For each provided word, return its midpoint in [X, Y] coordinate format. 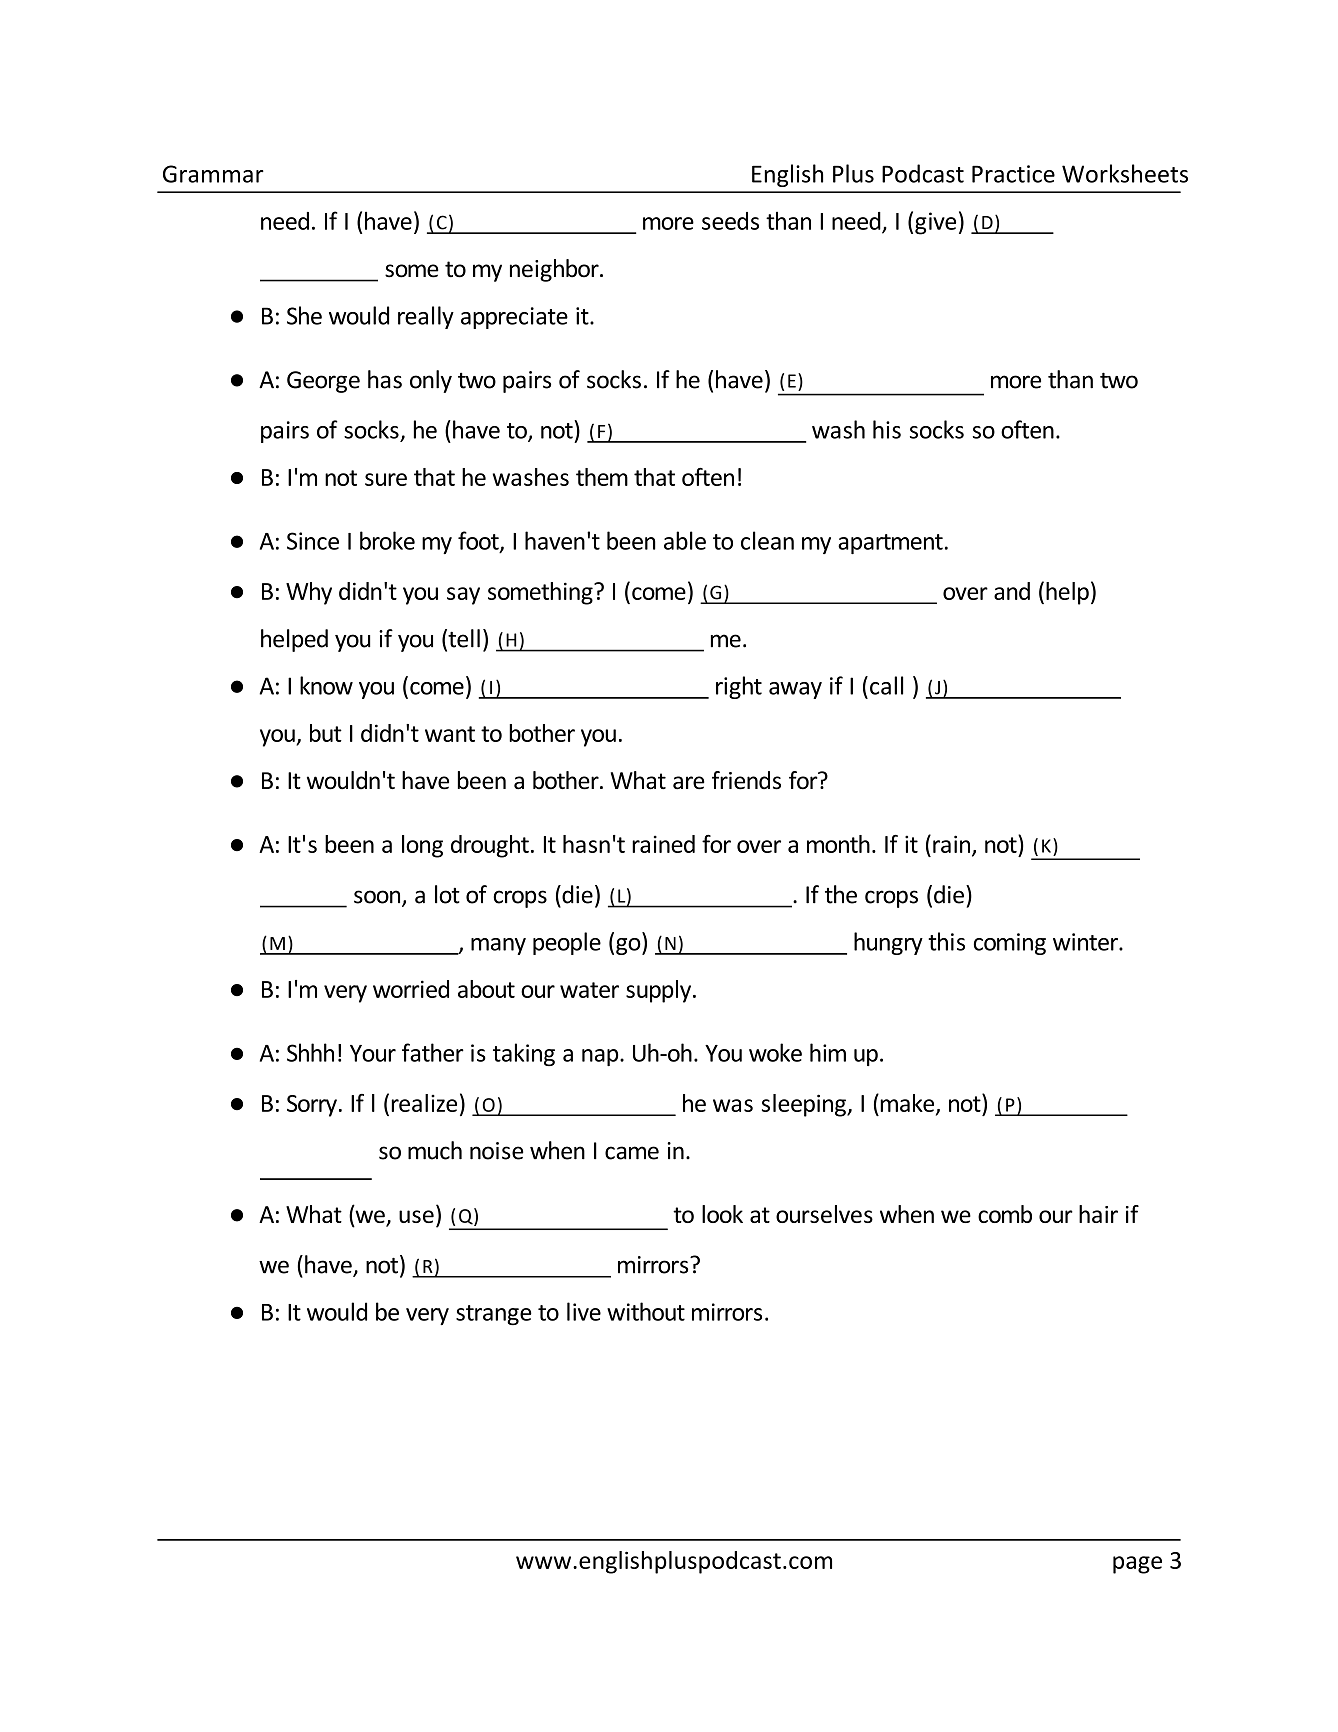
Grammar [213, 174]
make [907, 1104]
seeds [730, 221]
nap [601, 1057]
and [1012, 591]
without [646, 1311]
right [739, 687]
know [326, 685]
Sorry [312, 1106]
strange [494, 1315]
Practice [1013, 174]
